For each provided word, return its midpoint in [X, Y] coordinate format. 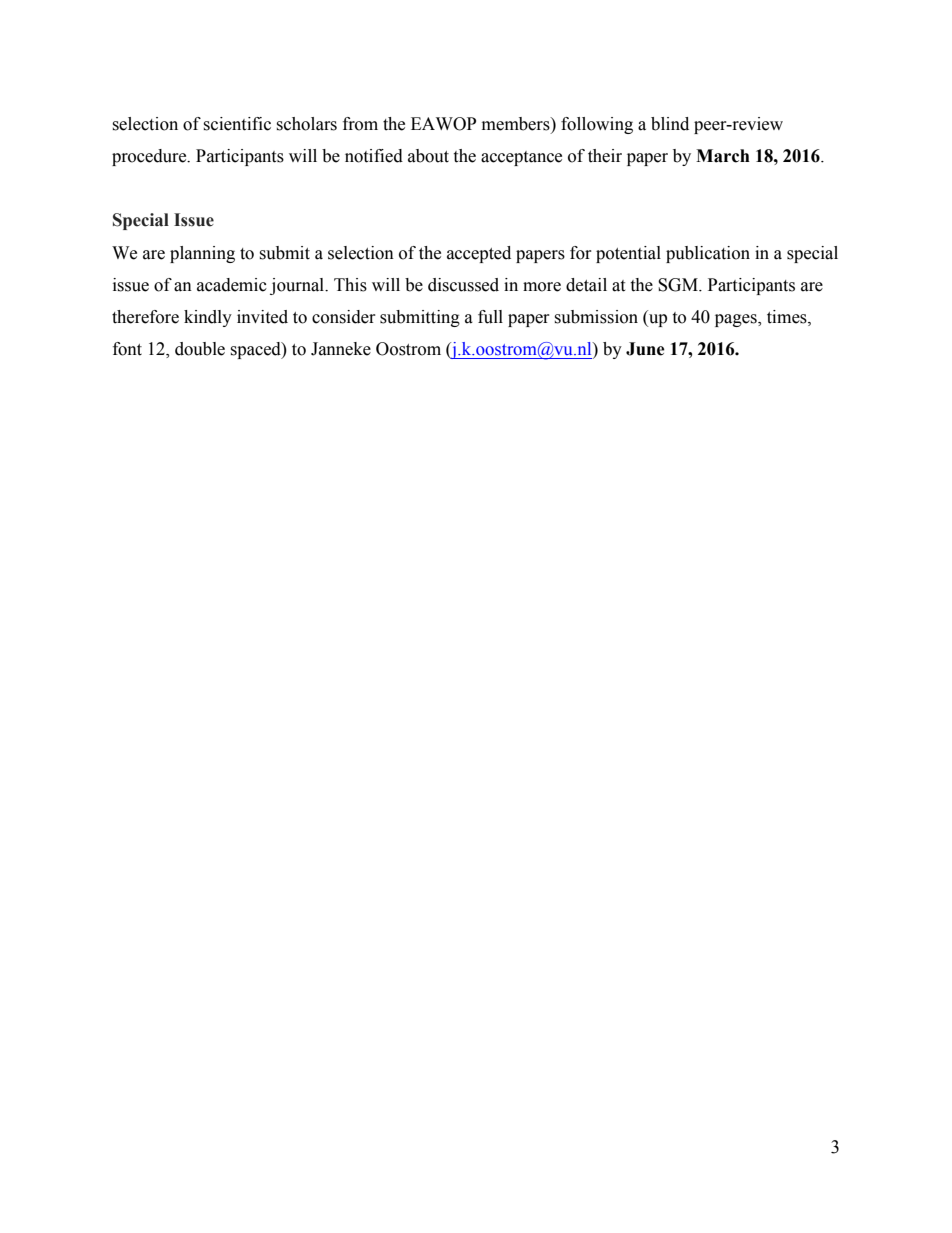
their [605, 156]
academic [232, 285]
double [200, 349]
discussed [463, 285]
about [428, 156]
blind [670, 124]
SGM [679, 285]
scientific [237, 124]
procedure [150, 157]
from [360, 124]
